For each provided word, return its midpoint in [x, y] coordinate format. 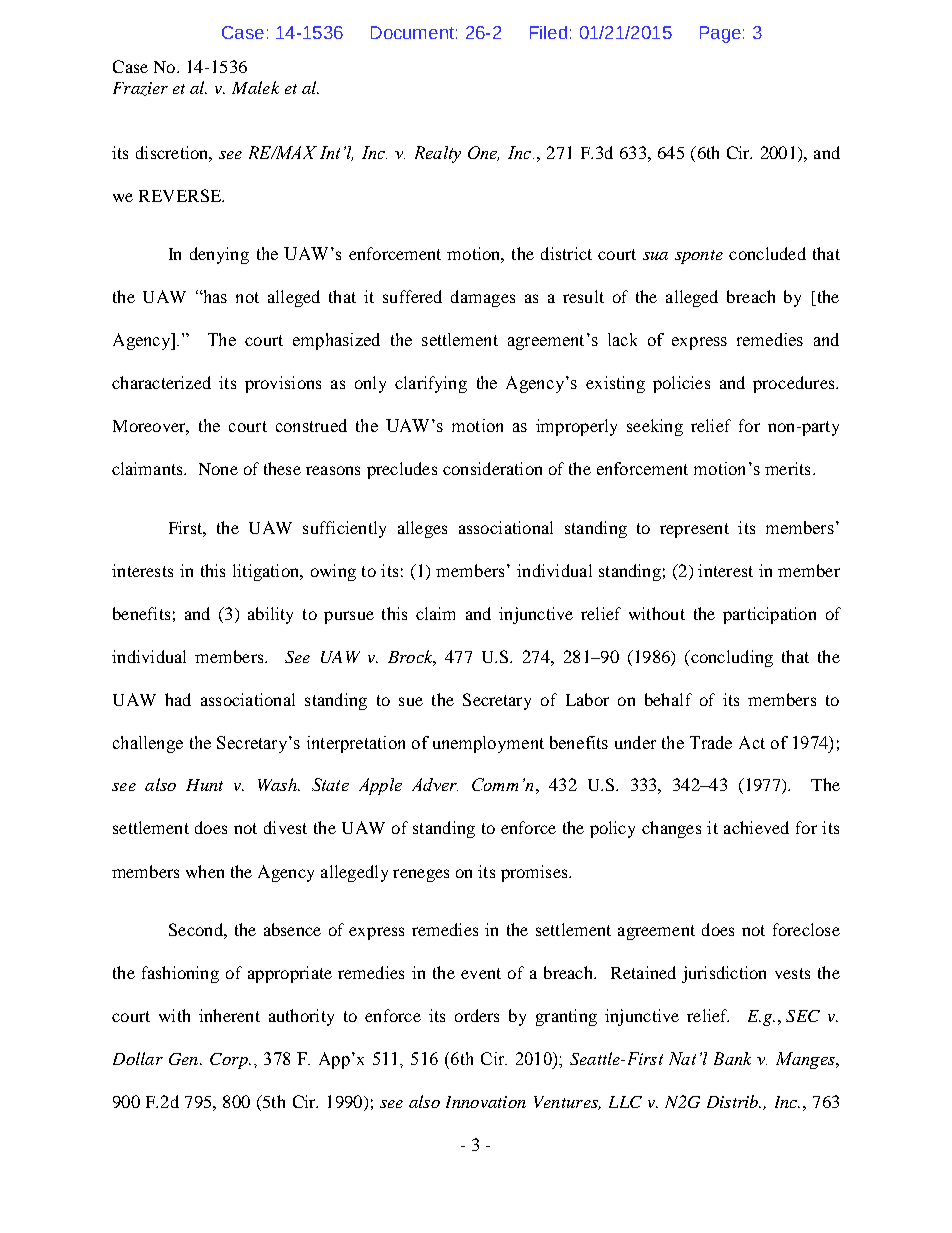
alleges [422, 529]
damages [483, 298]
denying [219, 255]
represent [694, 530]
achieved [756, 827]
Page [720, 34]
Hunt [204, 785]
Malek [255, 87]
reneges [421, 875]
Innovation [486, 1102]
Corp [230, 1061]
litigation [267, 572]
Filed [548, 32]
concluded [767, 253]
